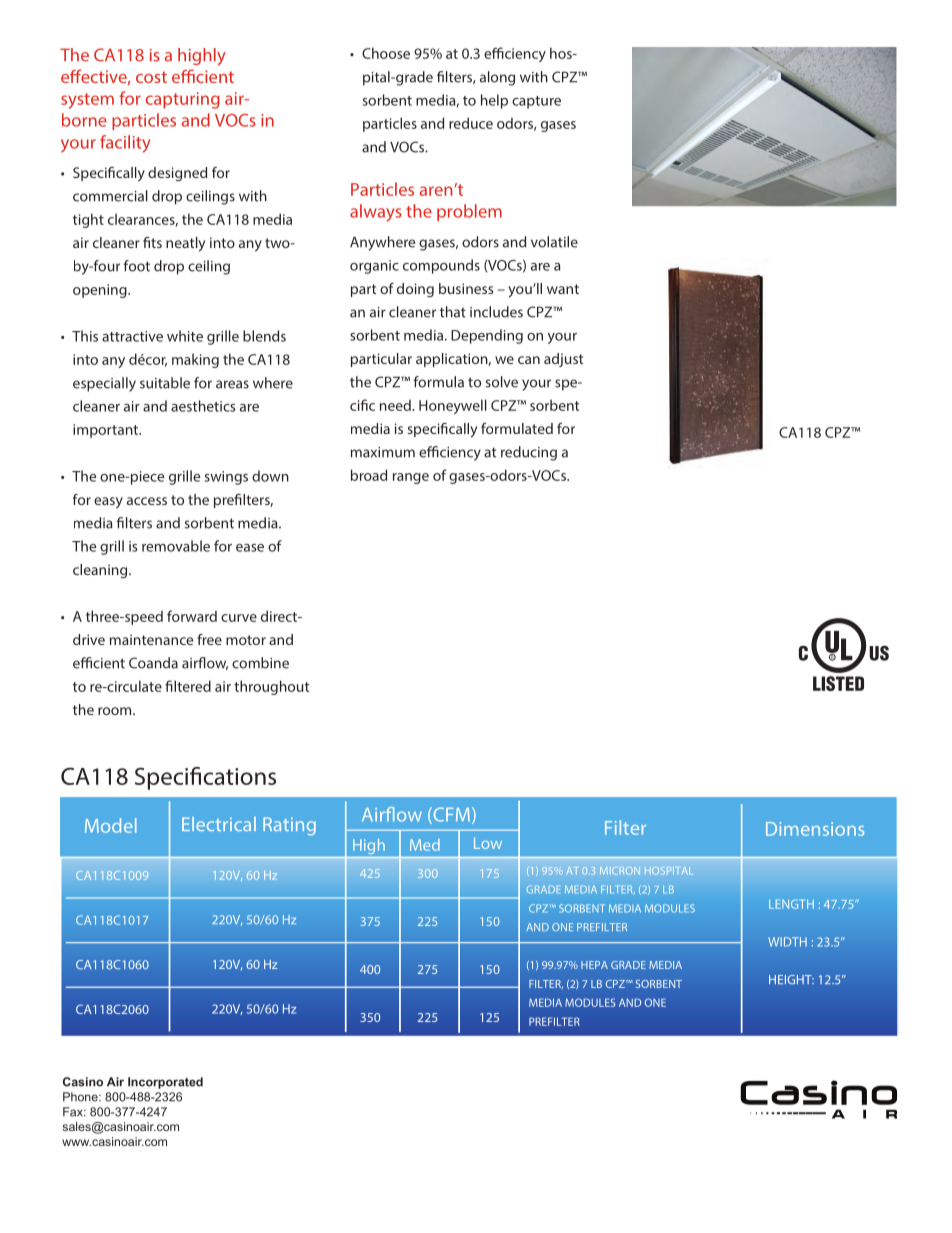 This image has height=1233, width=952. I want to click on white, so click(185, 336).
